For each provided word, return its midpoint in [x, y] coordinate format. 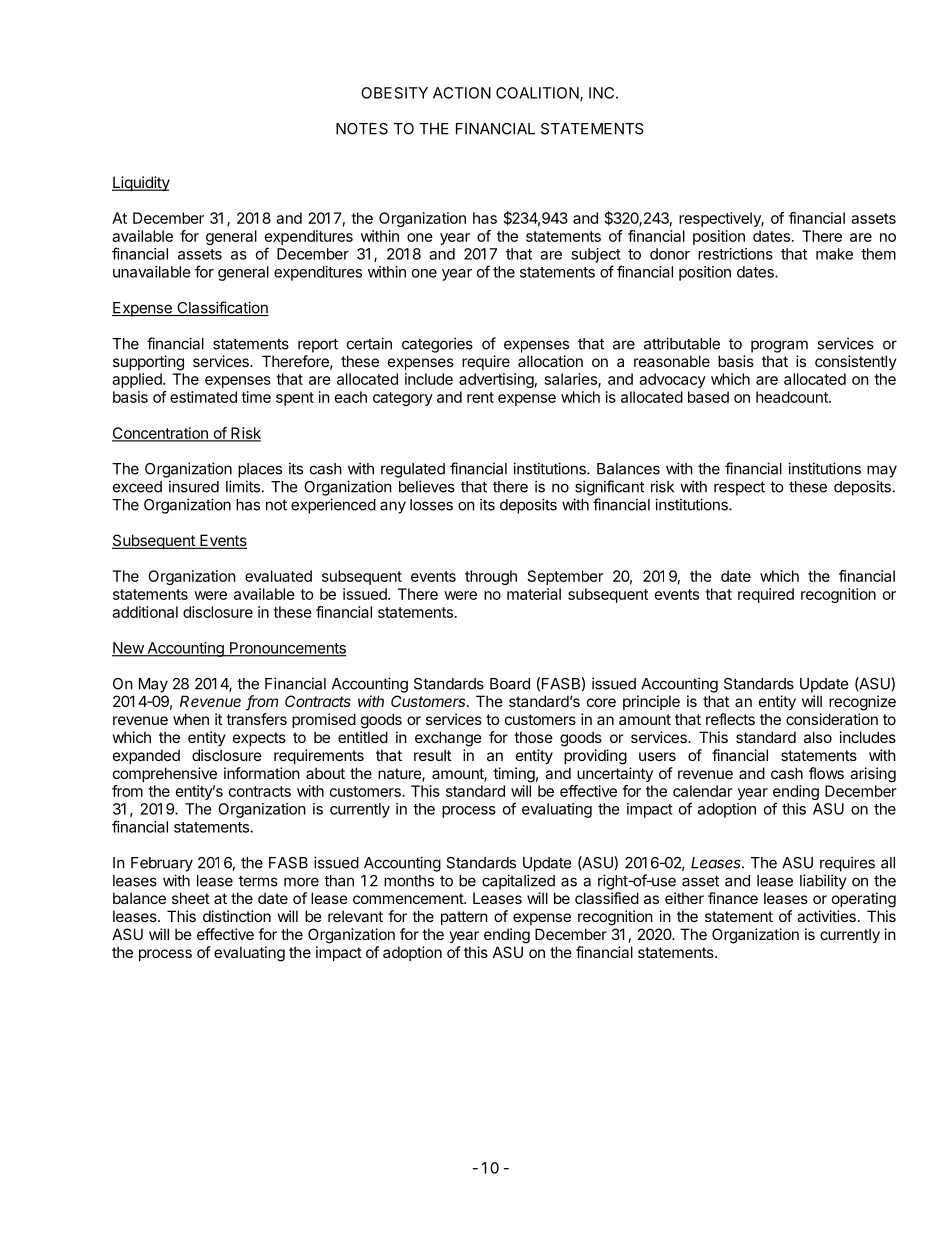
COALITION [538, 94]
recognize [862, 703]
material [534, 594]
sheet [191, 898]
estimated [203, 397]
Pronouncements [287, 649]
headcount [793, 397]
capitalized [518, 882]
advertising [496, 380]
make [834, 254]
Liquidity [141, 183]
